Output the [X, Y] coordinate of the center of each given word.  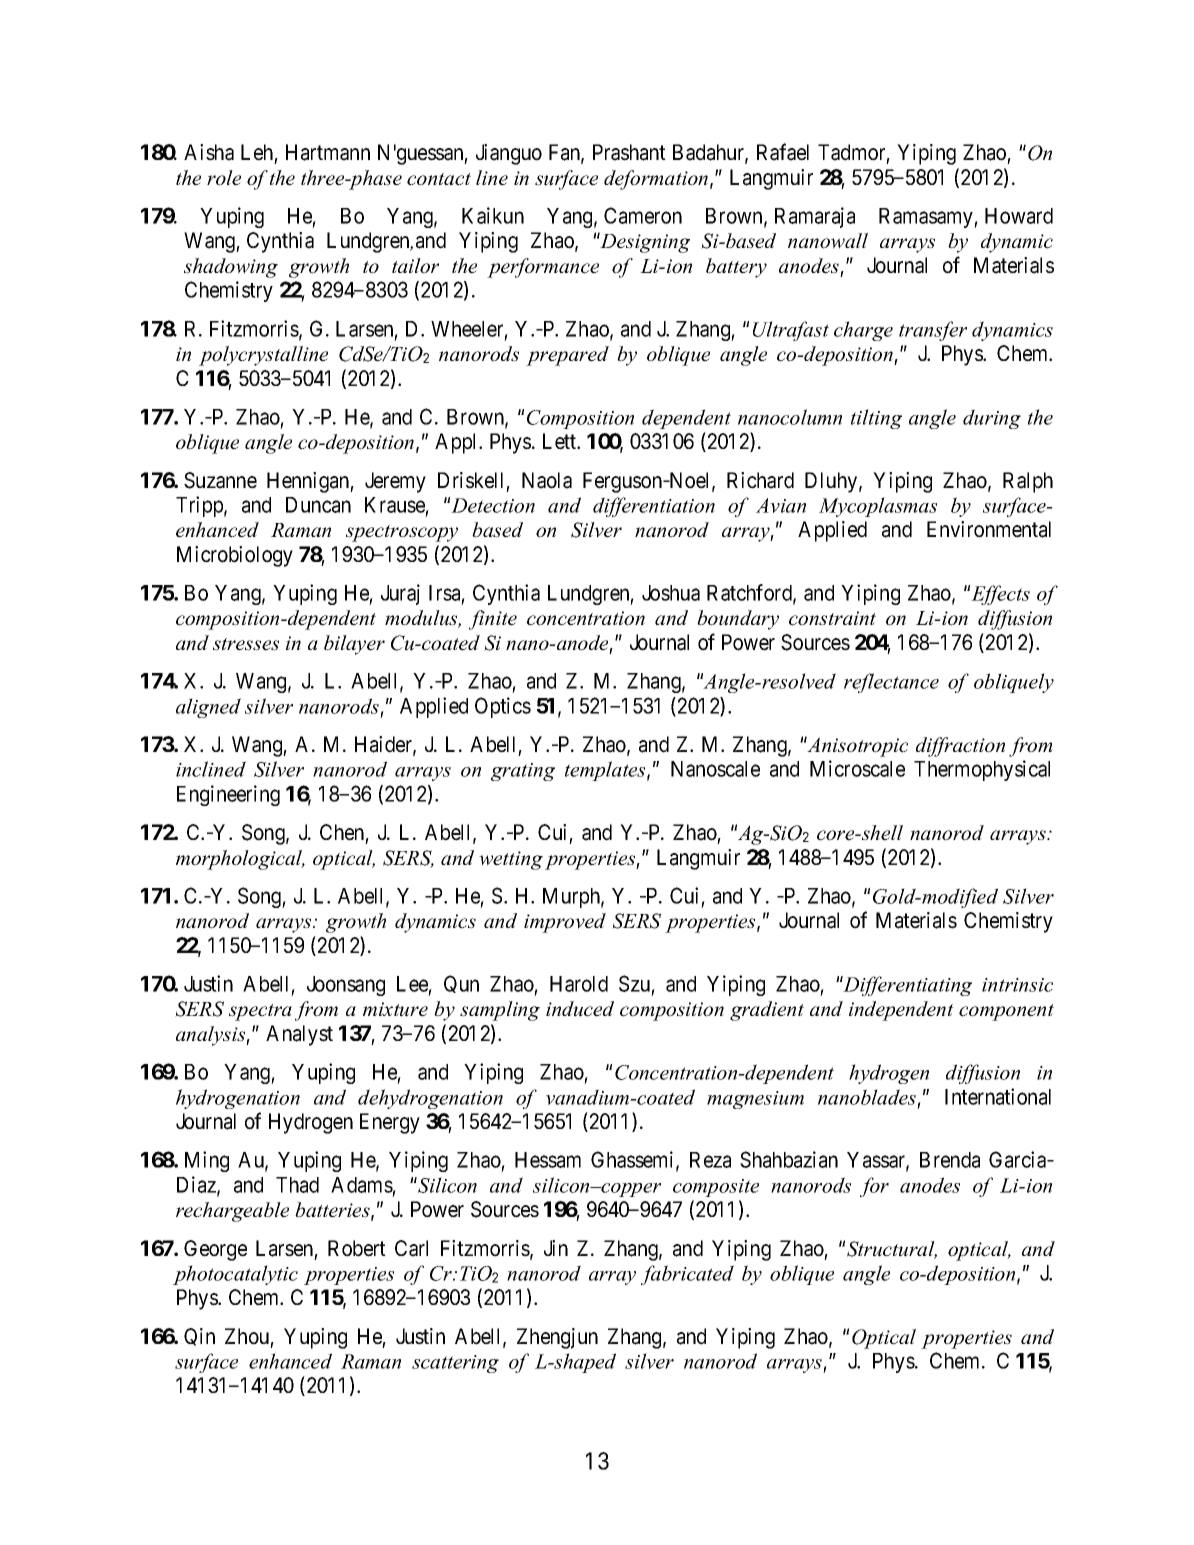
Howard [1019, 216]
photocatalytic [235, 1275]
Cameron [643, 215]
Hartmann [328, 152]
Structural [892, 1250]
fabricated [687, 1275]
